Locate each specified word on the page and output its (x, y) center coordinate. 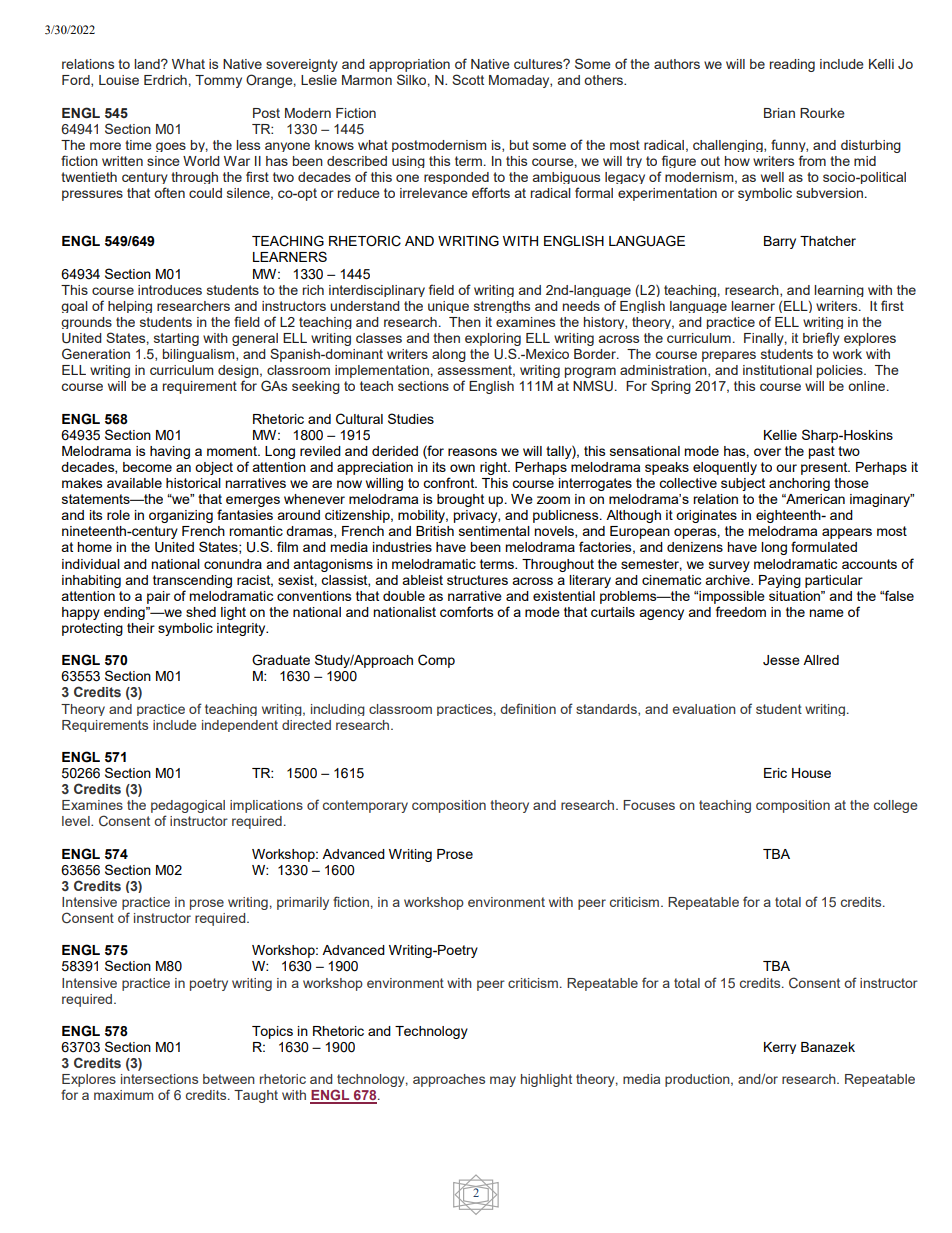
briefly (821, 339)
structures (477, 580)
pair (158, 597)
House (811, 773)
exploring (493, 339)
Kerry (780, 1048)
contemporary (365, 806)
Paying (780, 581)
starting (176, 339)
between (229, 1079)
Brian (779, 113)
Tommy (218, 81)
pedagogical (188, 808)
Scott (468, 79)
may (503, 1081)
